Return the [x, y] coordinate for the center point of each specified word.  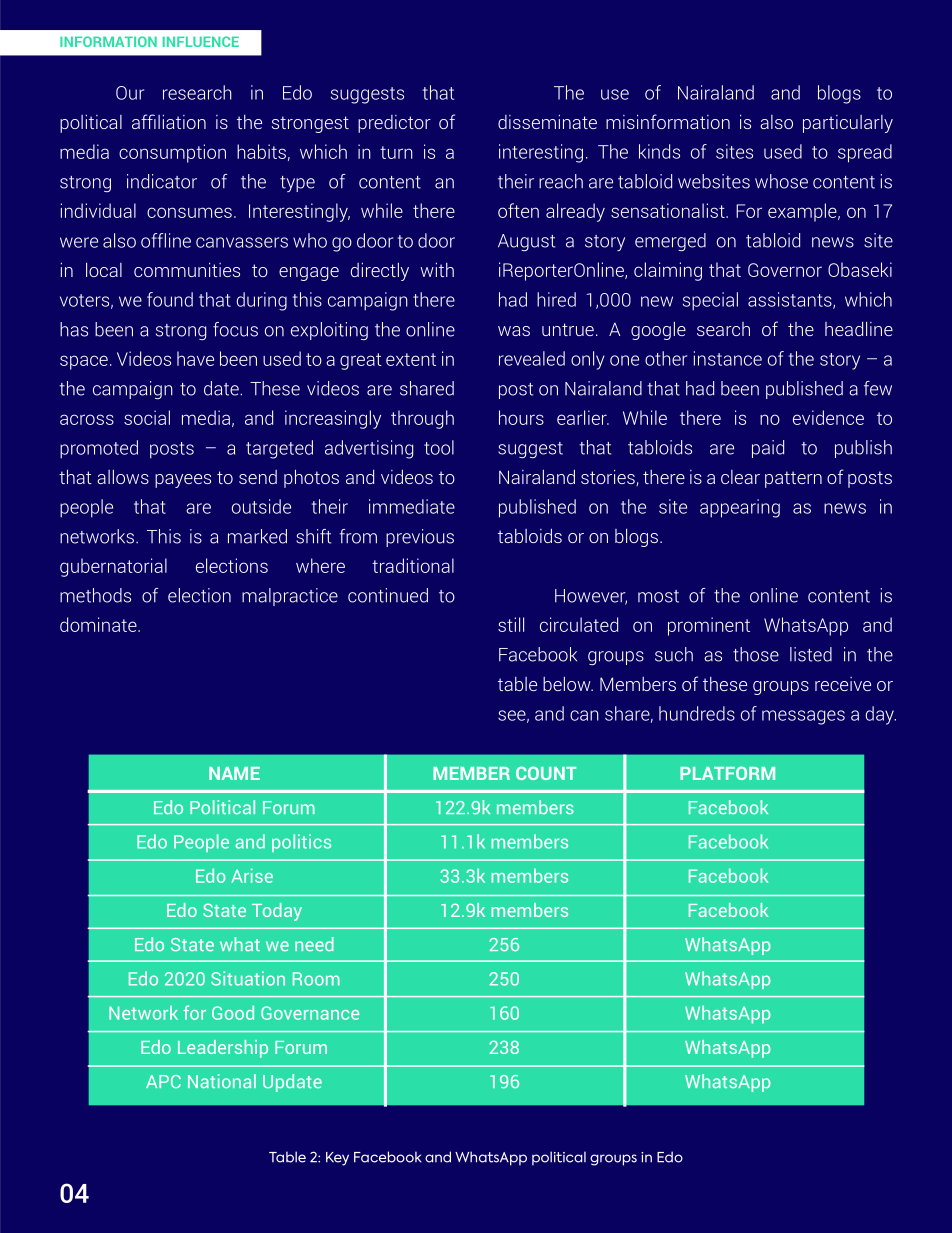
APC [163, 1081]
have [195, 358]
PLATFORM [727, 773]
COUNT [546, 773]
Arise [252, 875]
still [511, 624]
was [514, 331]
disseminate [547, 122]
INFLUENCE [201, 41]
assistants [791, 300]
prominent [709, 626]
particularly [848, 124]
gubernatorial [113, 567]
